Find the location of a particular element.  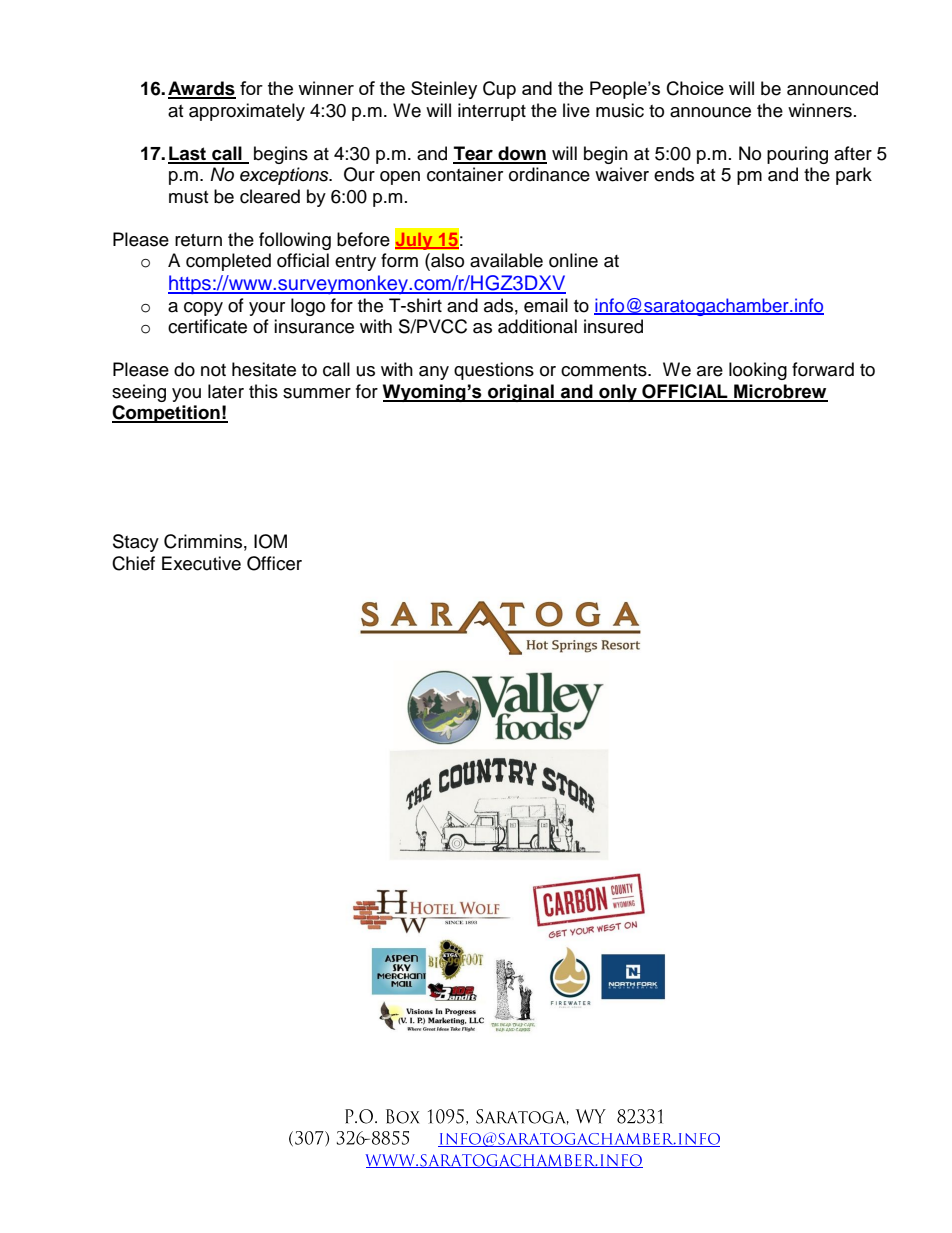

Competition is located at coordinates (167, 414).
